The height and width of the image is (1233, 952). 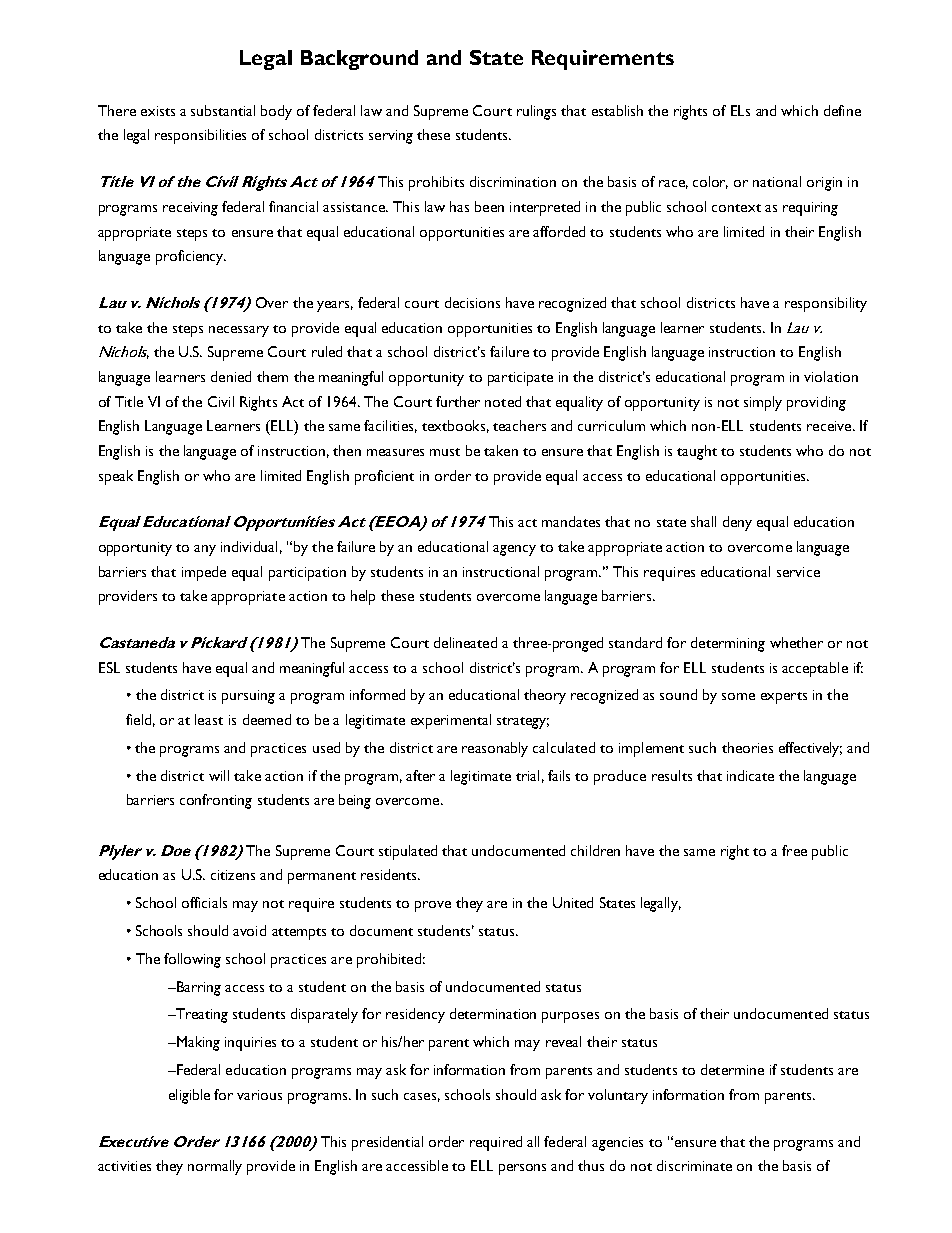 What do you see at coordinates (750, 775) in the image?
I see `indicate` at bounding box center [750, 775].
